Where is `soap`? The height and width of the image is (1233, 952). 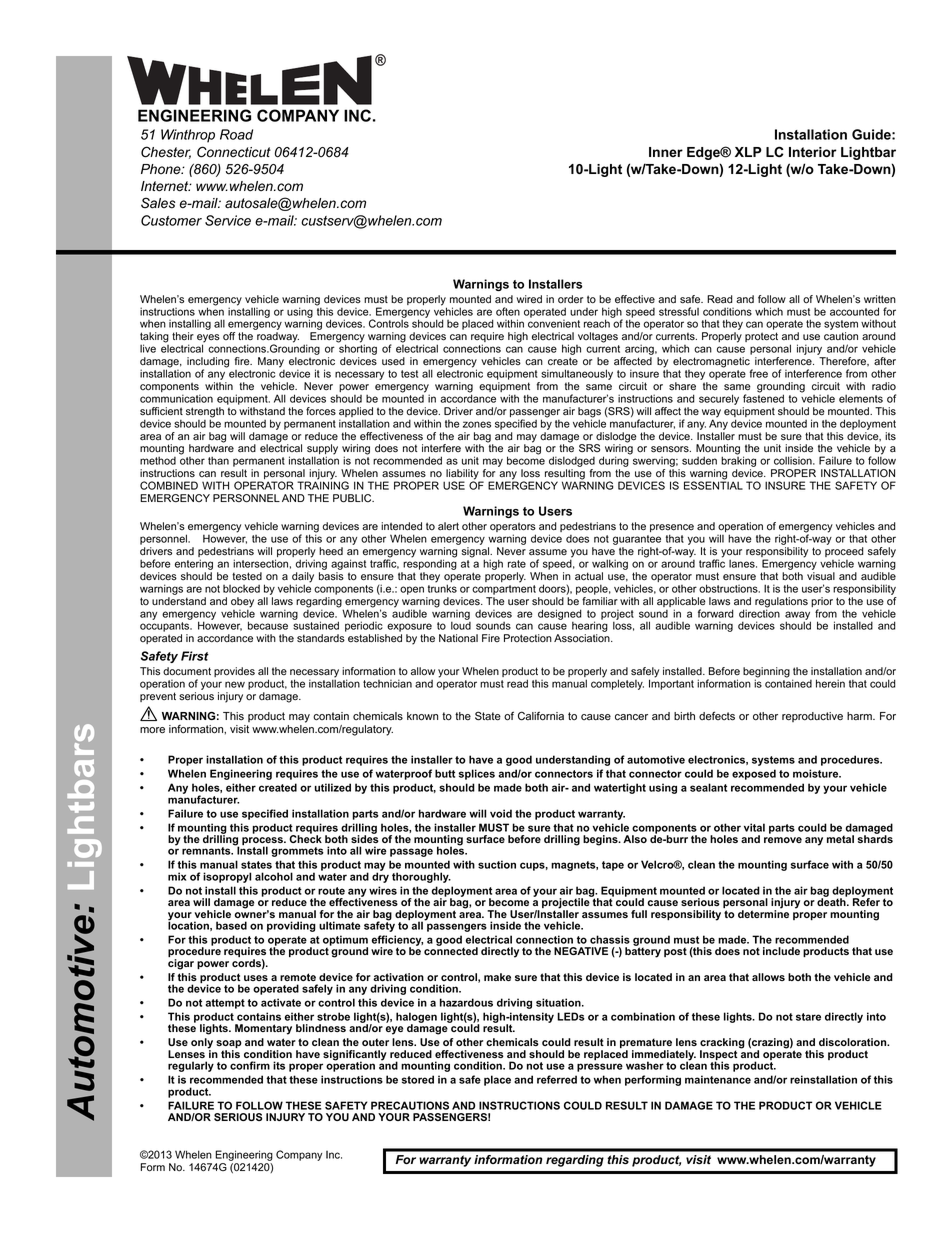
soap is located at coordinates (229, 1045).
